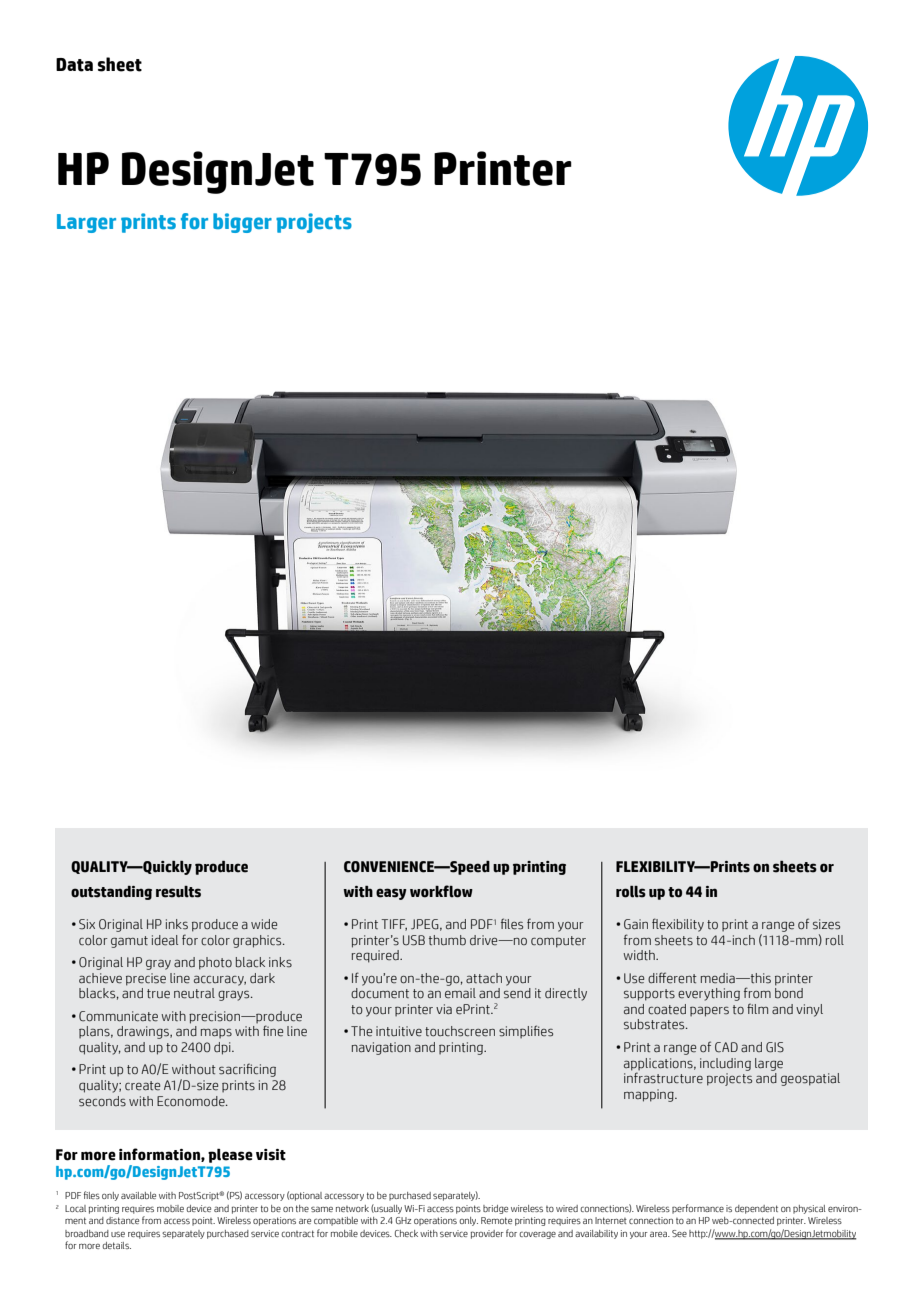  I want to click on bigger, so click(242, 223).
